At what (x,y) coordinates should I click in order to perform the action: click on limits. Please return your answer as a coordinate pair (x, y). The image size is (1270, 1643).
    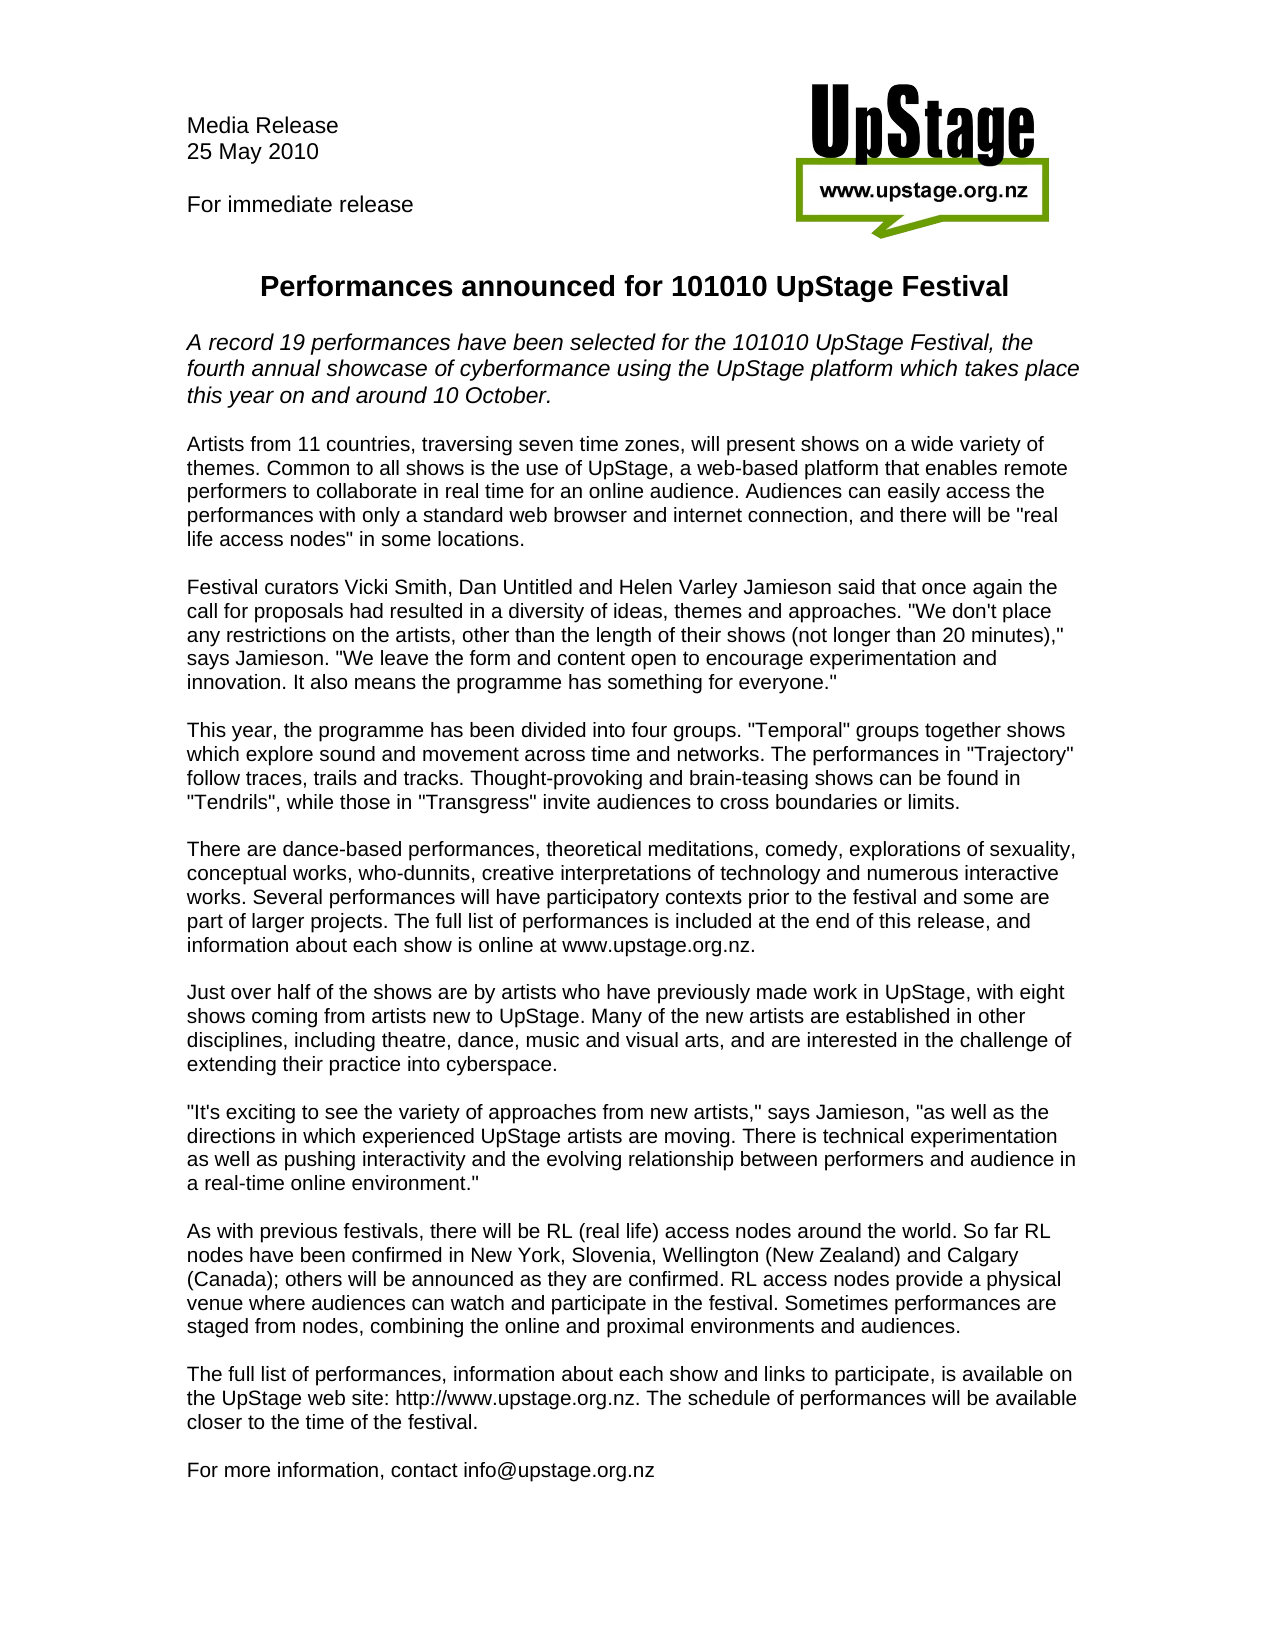
    Looking at the image, I should click on (931, 801).
